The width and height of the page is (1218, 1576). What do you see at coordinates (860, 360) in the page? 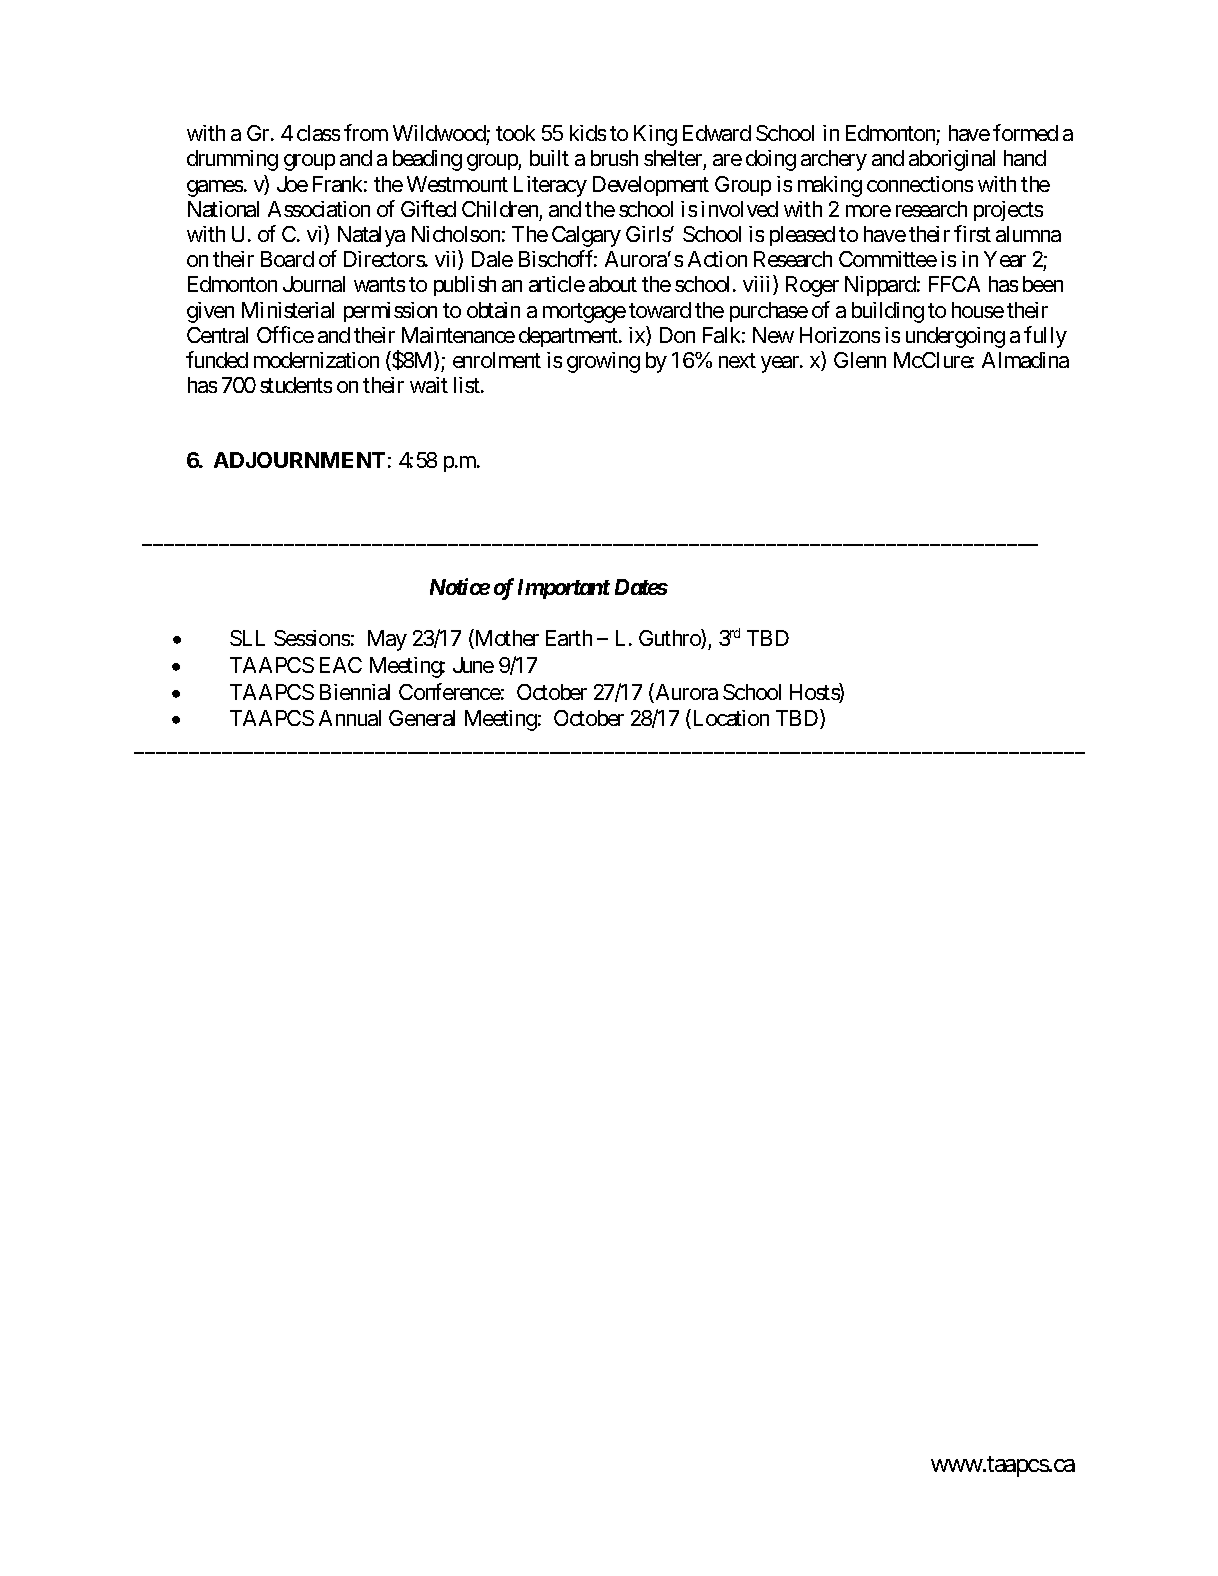
I see `Glenn` at bounding box center [860, 360].
